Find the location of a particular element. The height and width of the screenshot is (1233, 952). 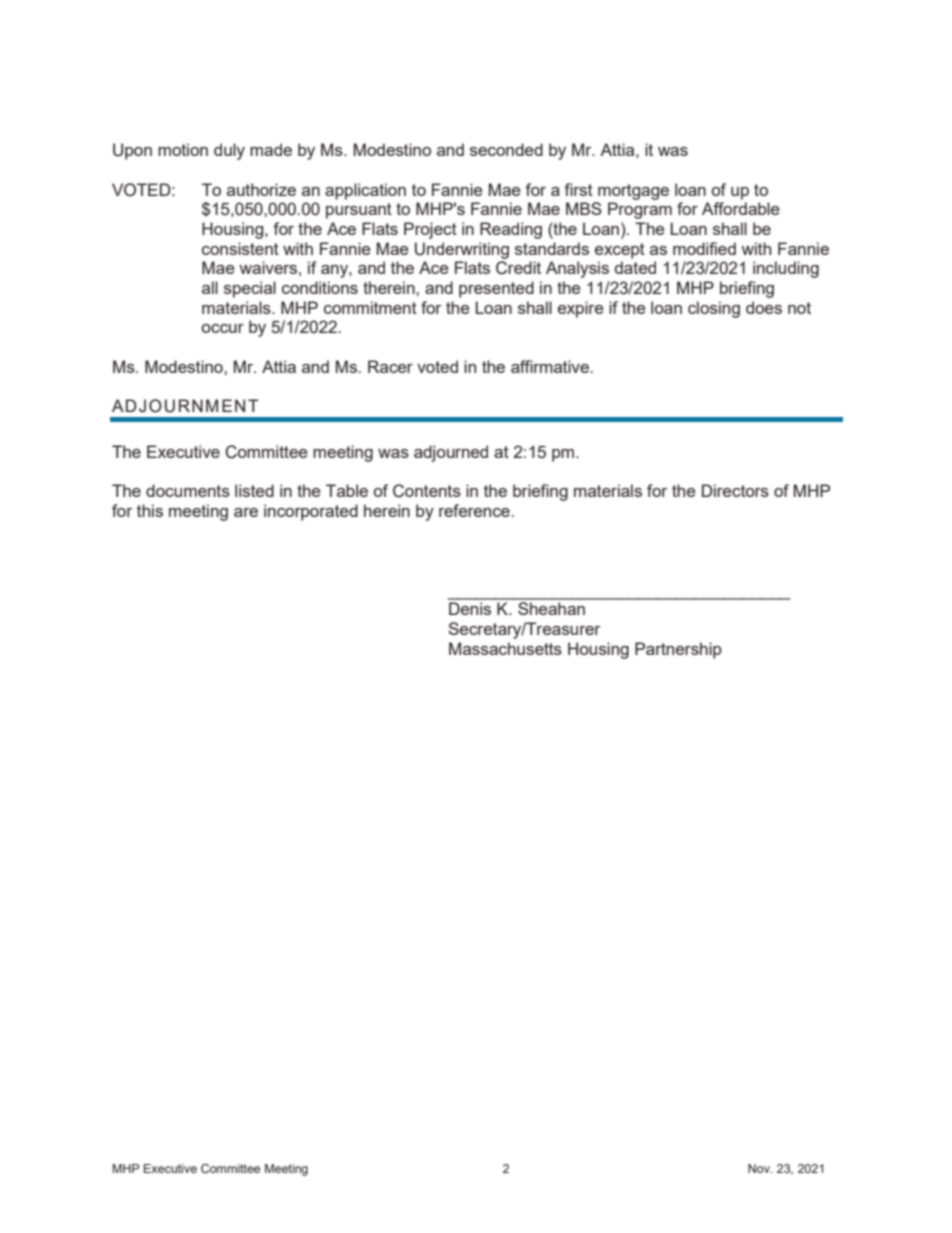

duly is located at coordinates (229, 151).
